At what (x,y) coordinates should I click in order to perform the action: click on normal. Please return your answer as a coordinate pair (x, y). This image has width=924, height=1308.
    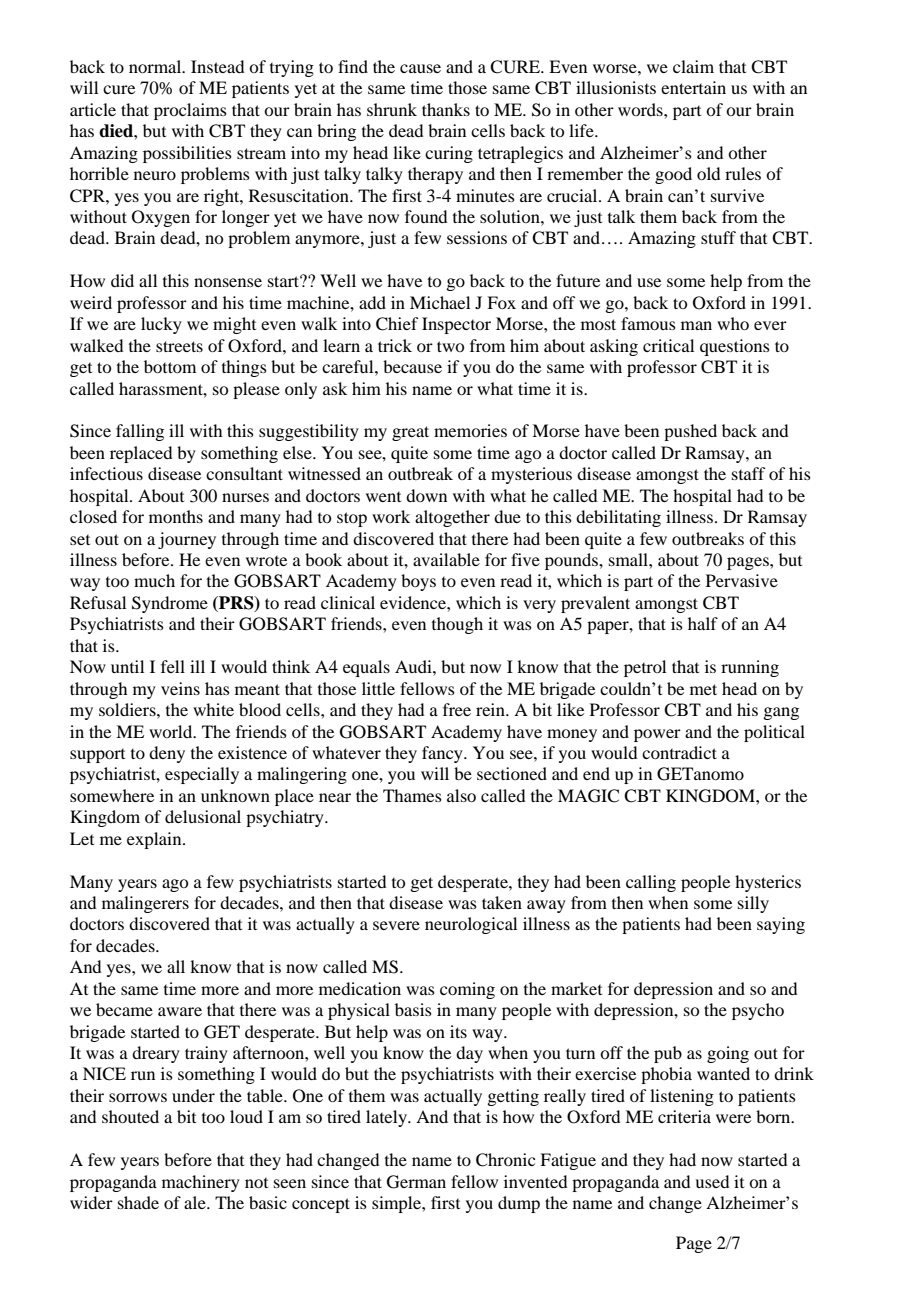
    Looking at the image, I should click on (156, 66).
